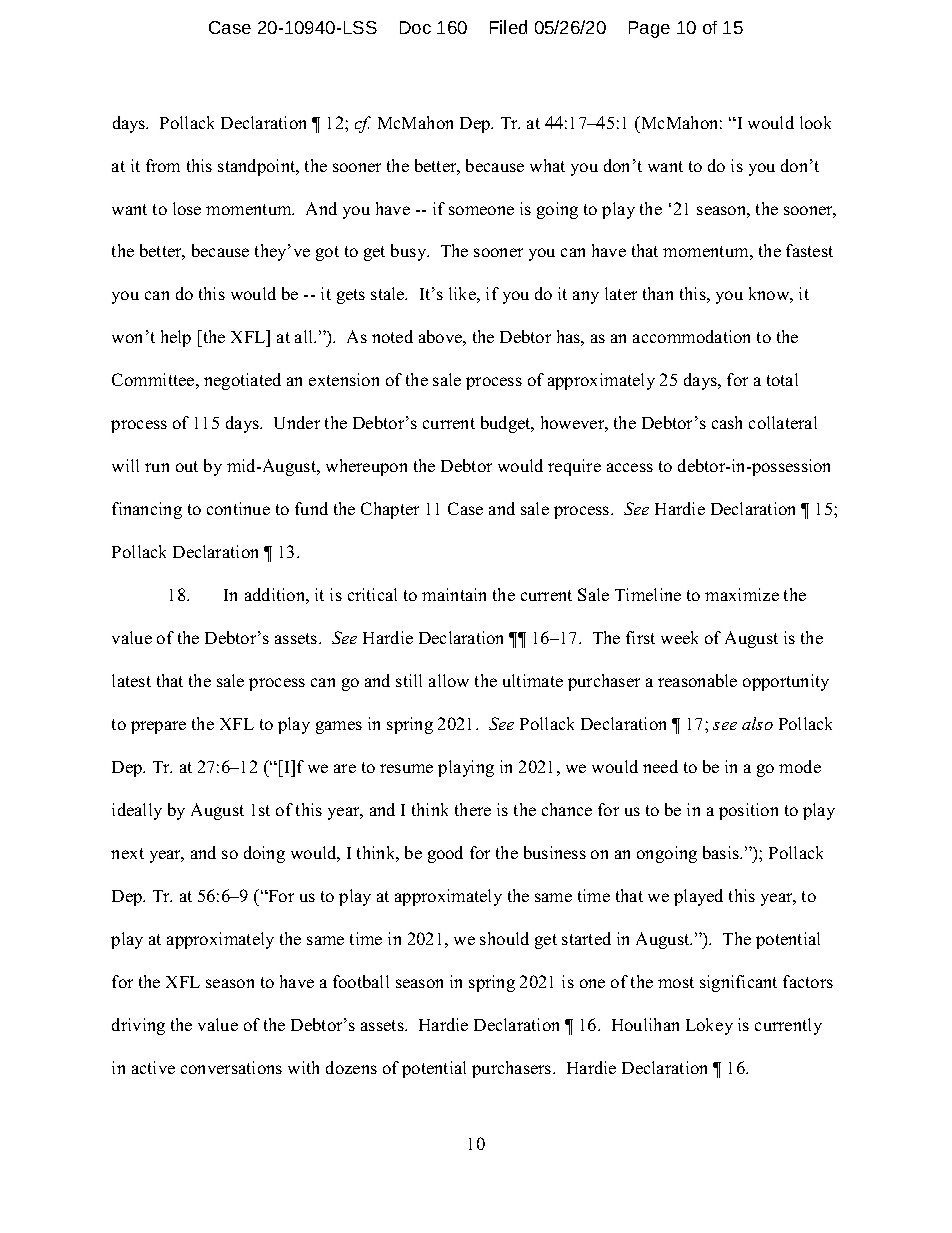  Describe the element at coordinates (691, 336) in the screenshot. I see `accommodation` at that location.
